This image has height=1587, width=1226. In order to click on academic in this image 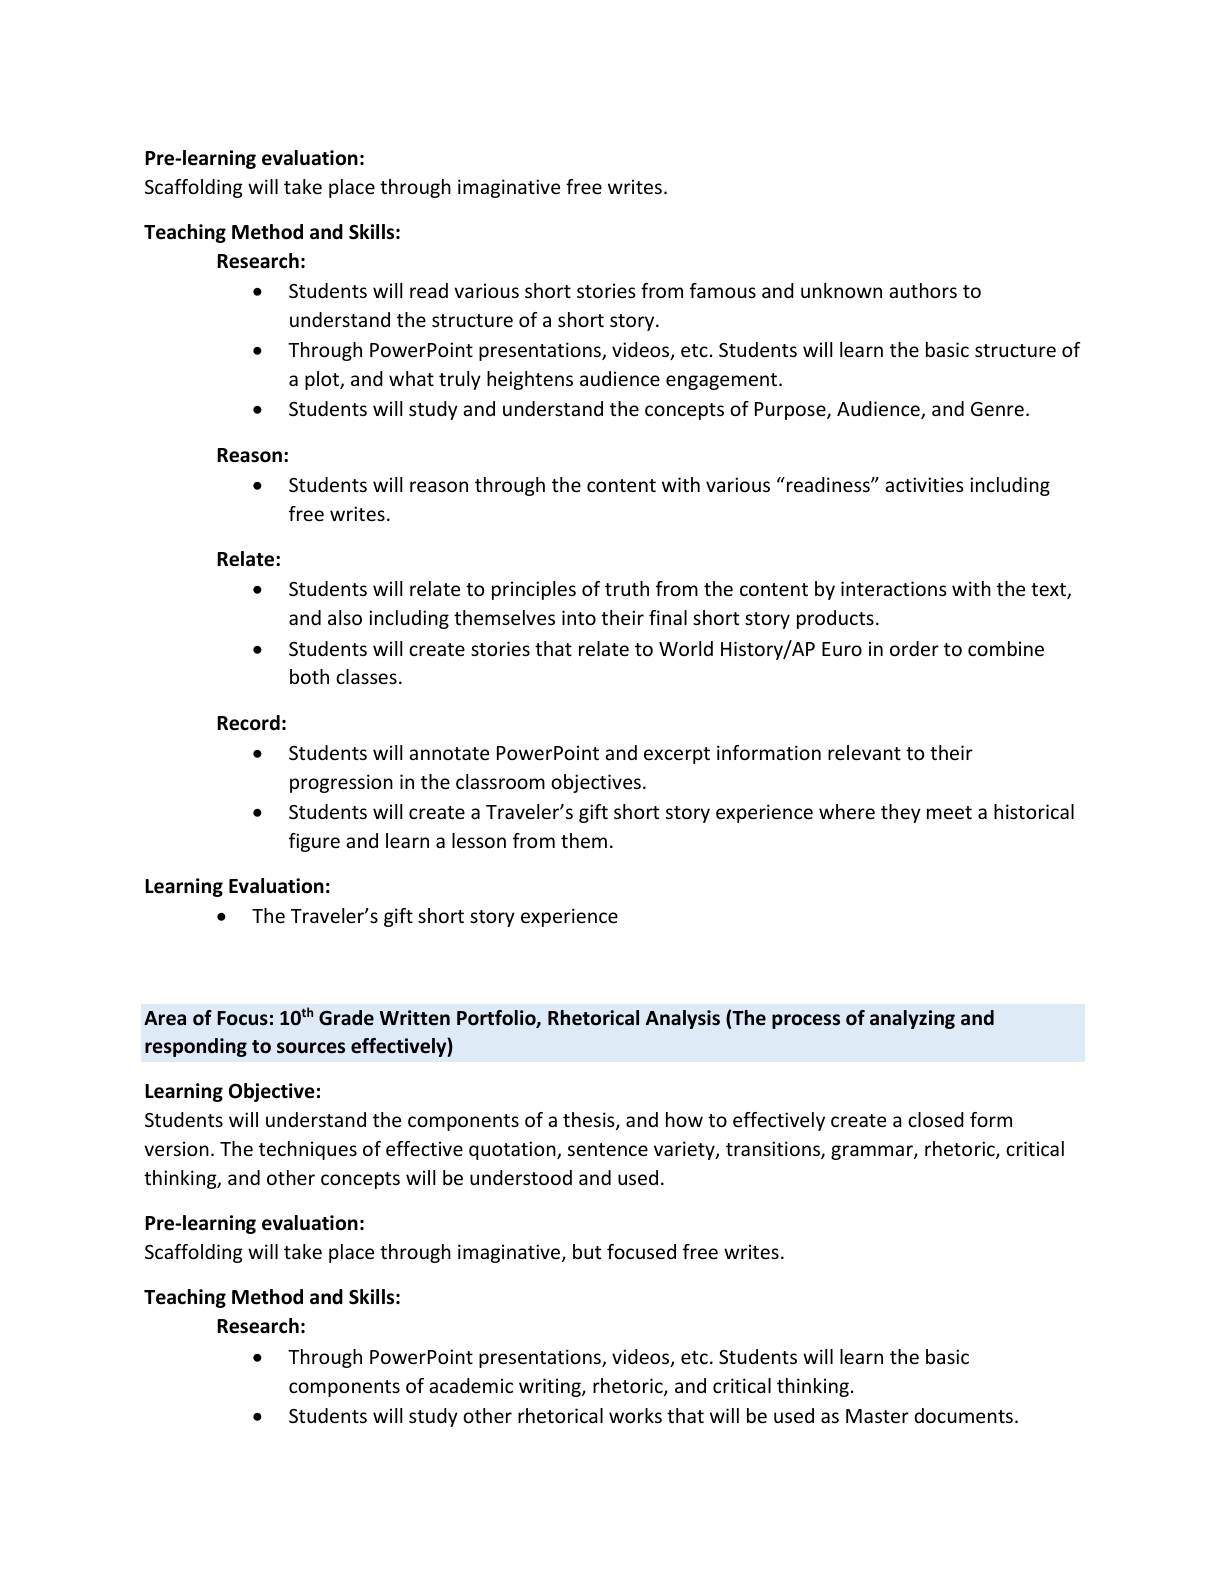, I will do `click(471, 1385)`.
